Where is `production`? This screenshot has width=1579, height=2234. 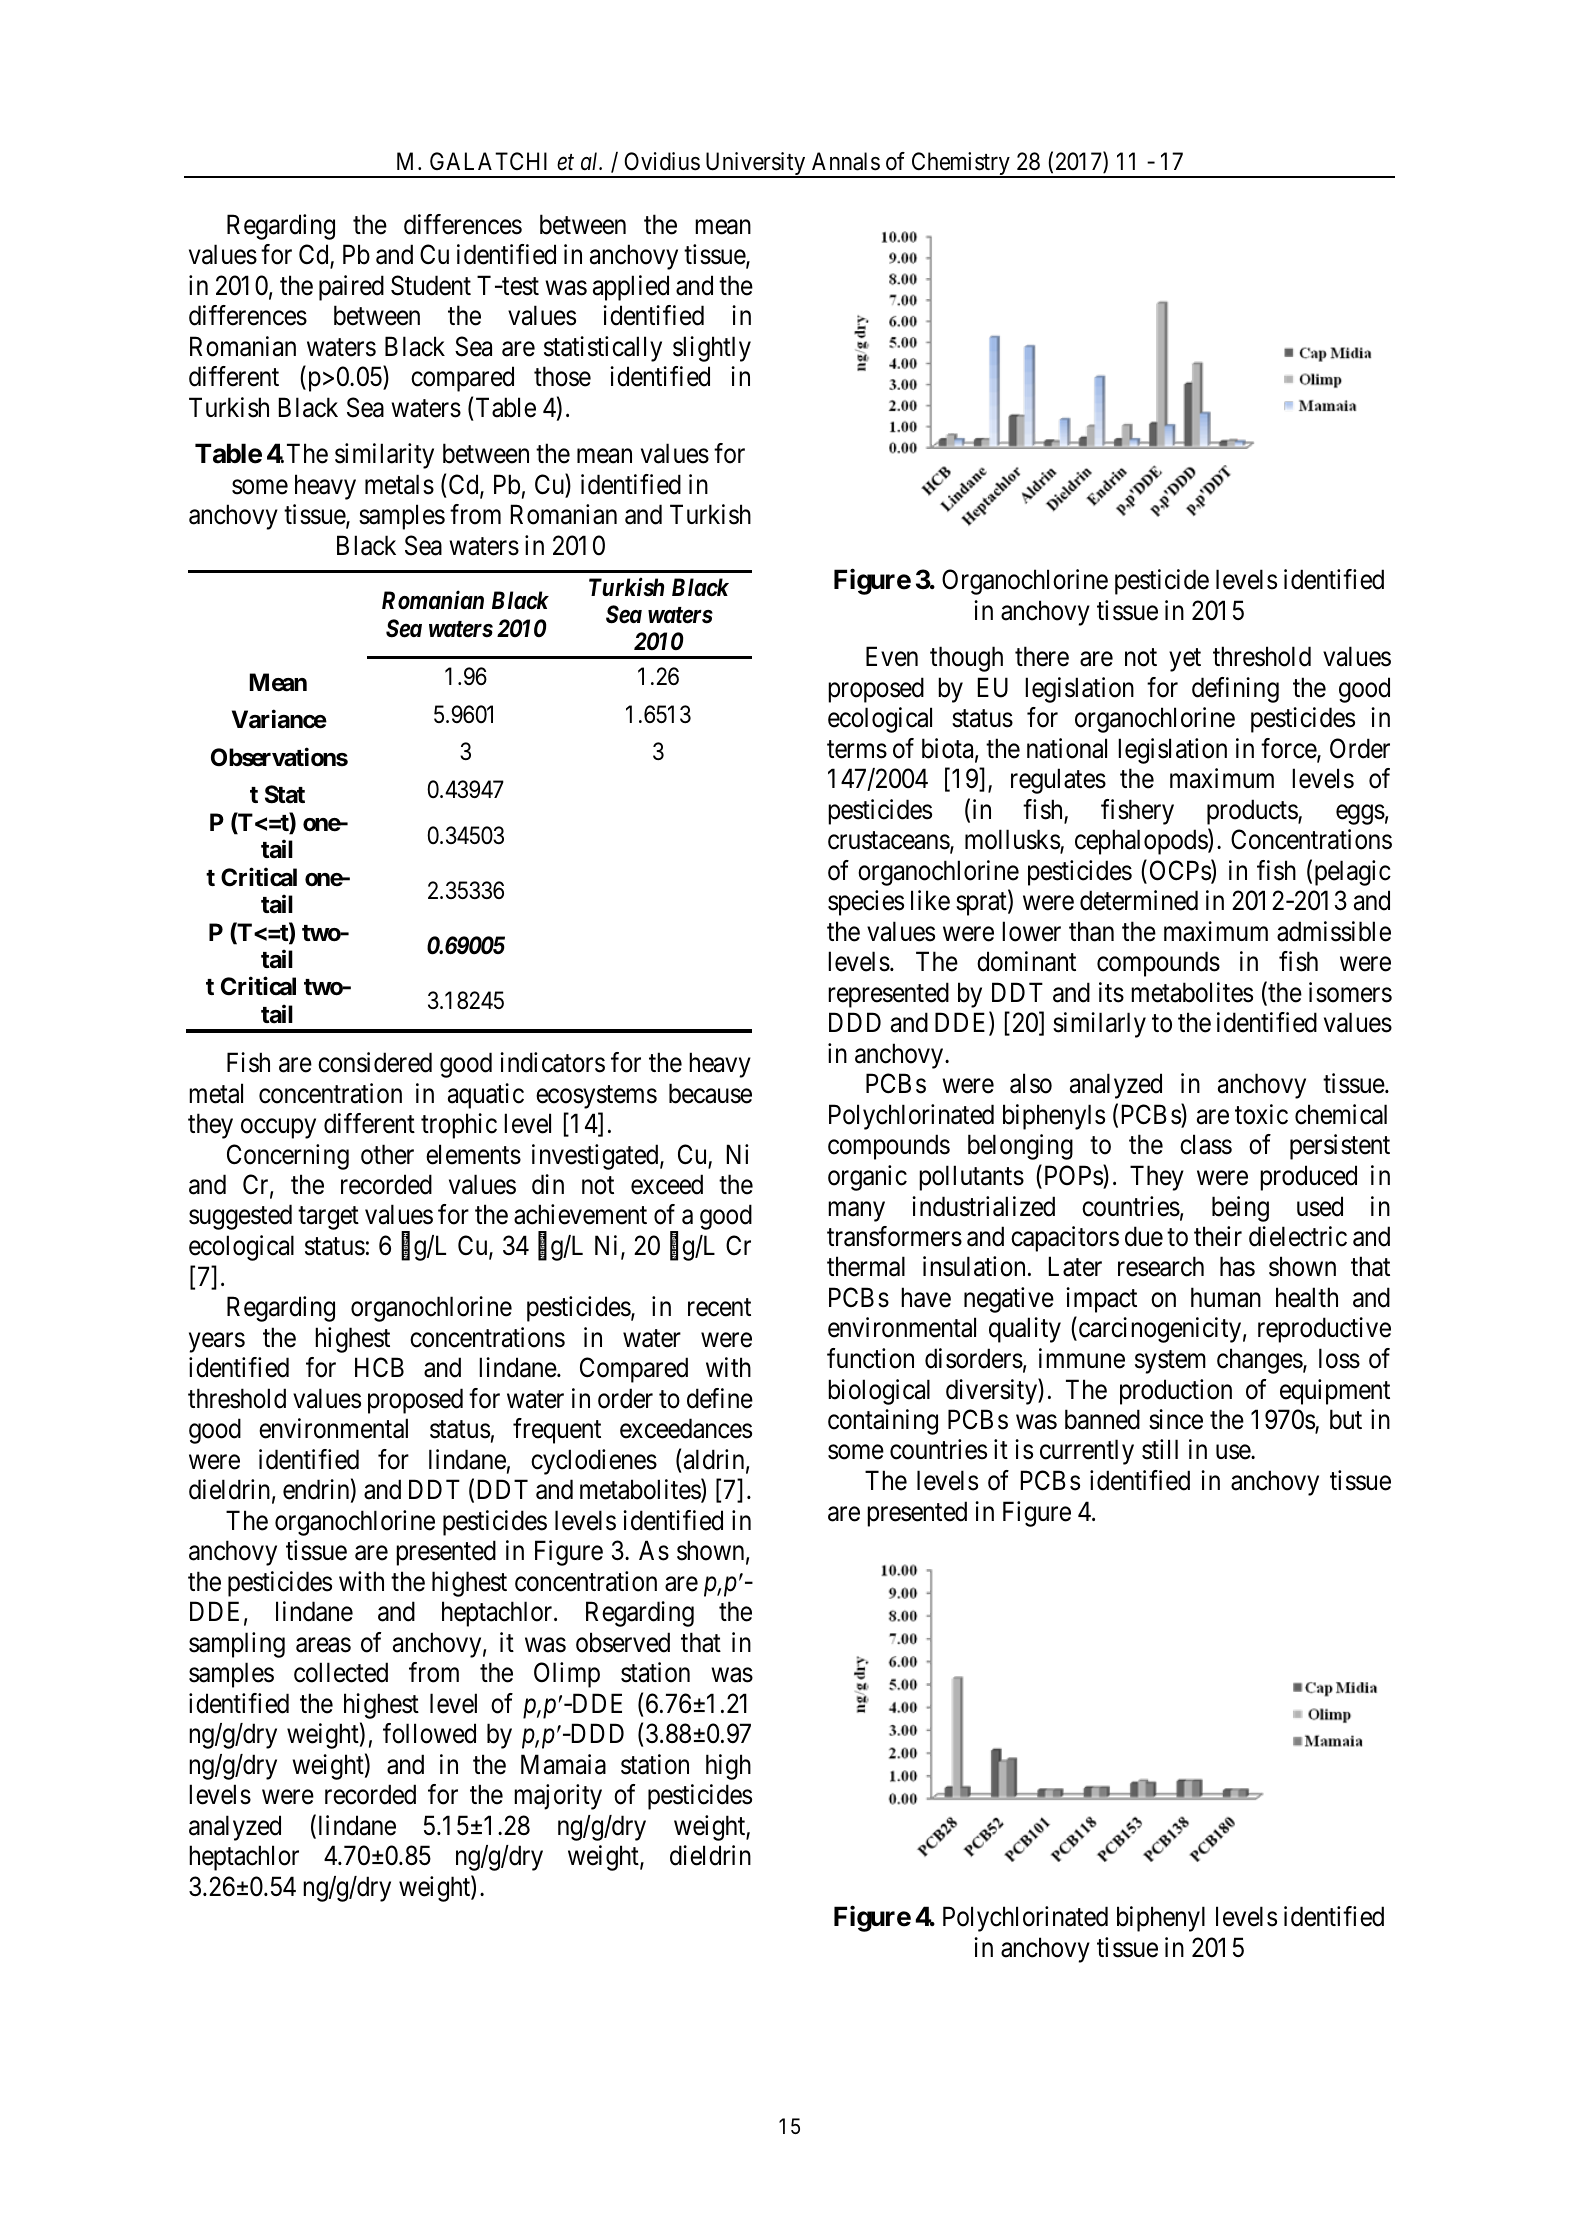
production is located at coordinates (1176, 1392).
